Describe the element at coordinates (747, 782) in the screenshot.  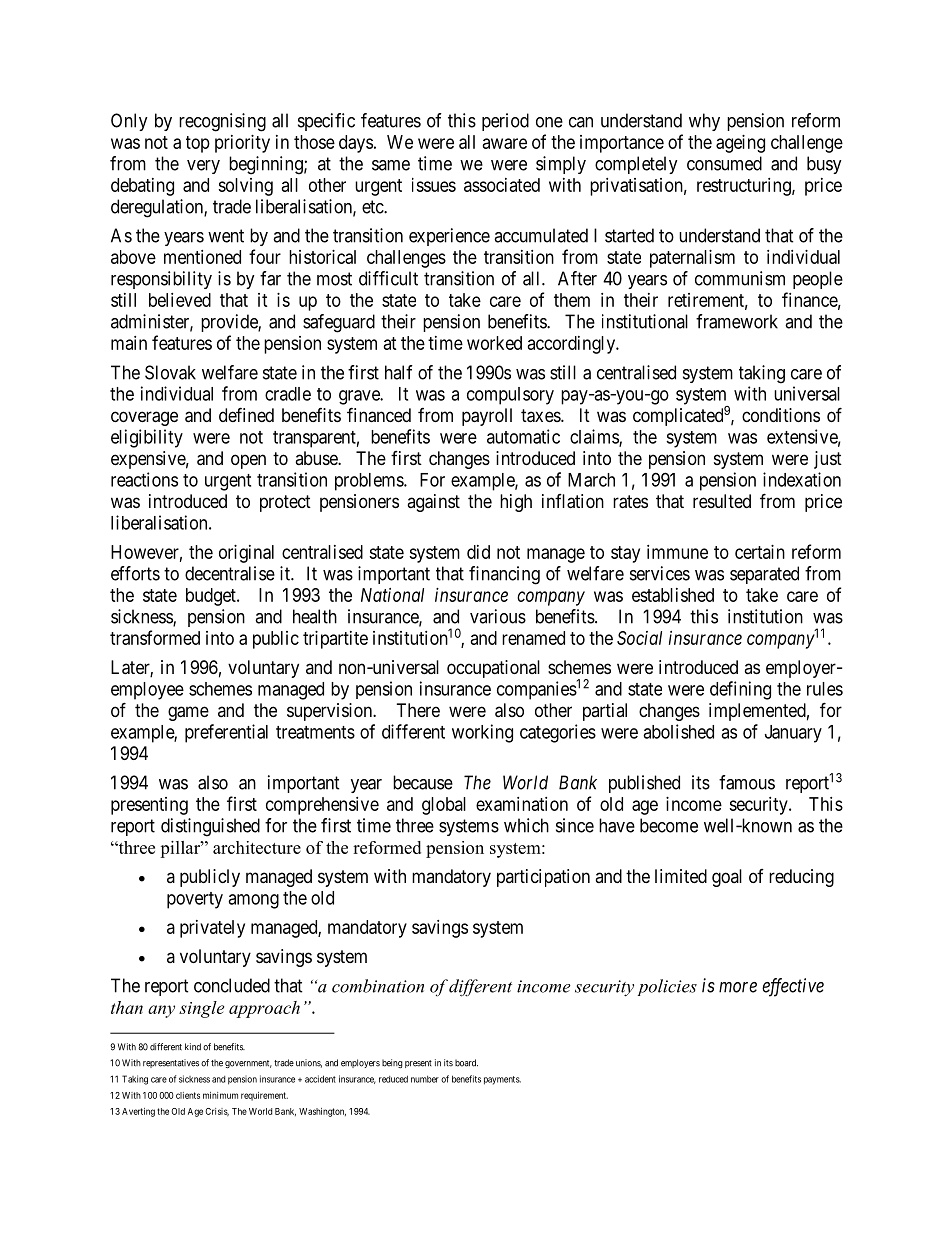
I see `famous` at that location.
